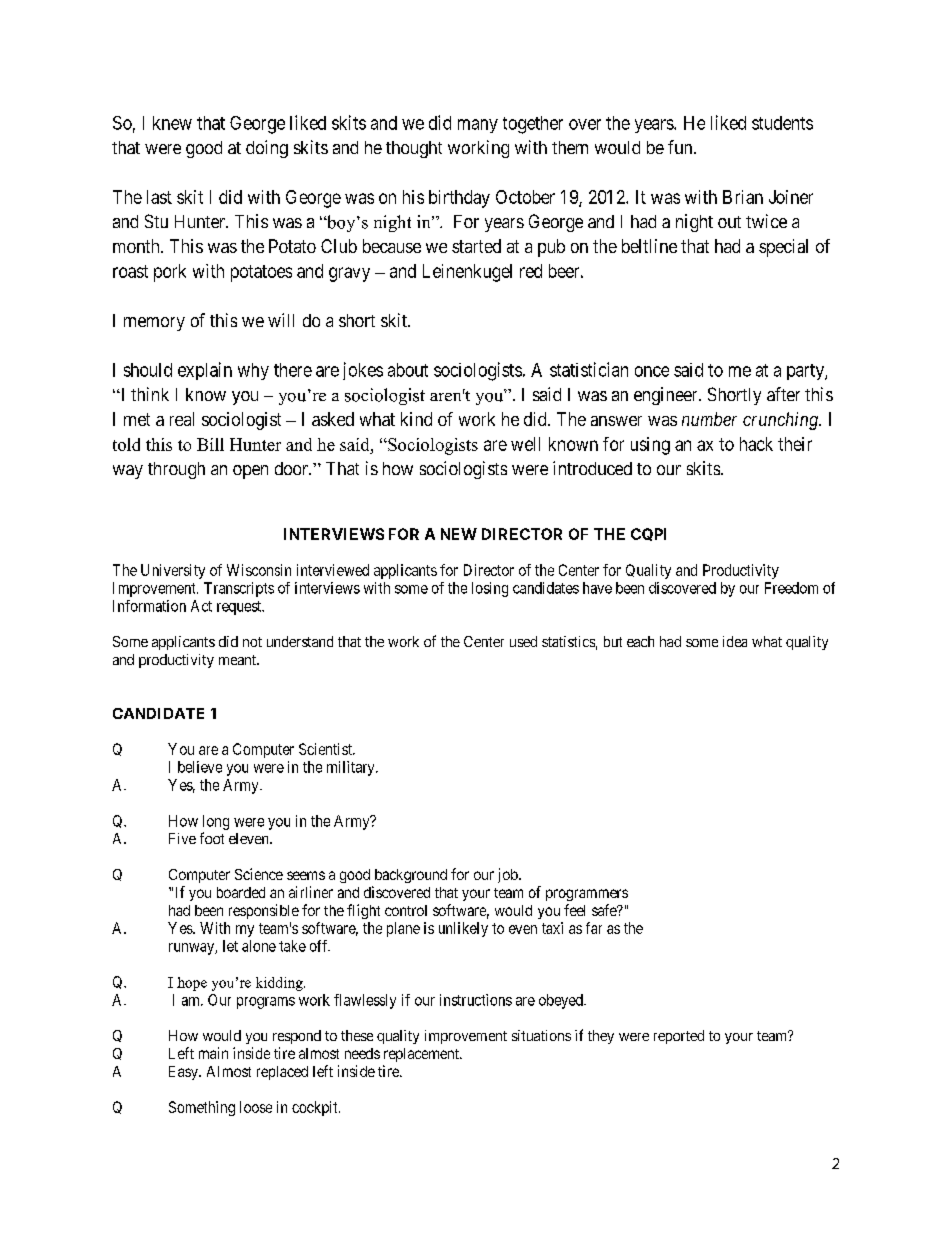 The height and width of the document is (1233, 952). What do you see at coordinates (478, 126) in the document?
I see `many` at bounding box center [478, 126].
